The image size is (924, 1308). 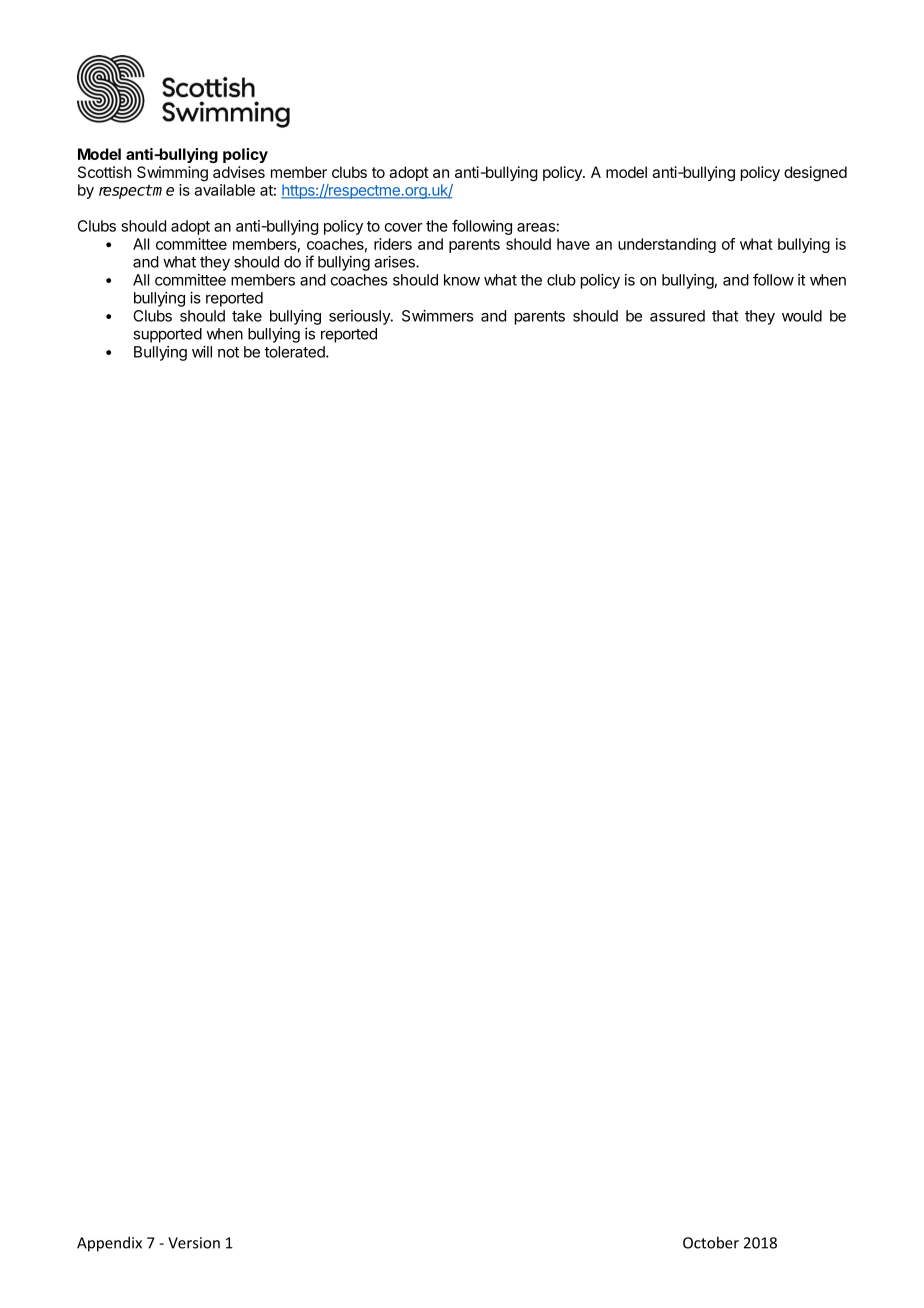 What do you see at coordinates (802, 316) in the image?
I see `would` at bounding box center [802, 316].
